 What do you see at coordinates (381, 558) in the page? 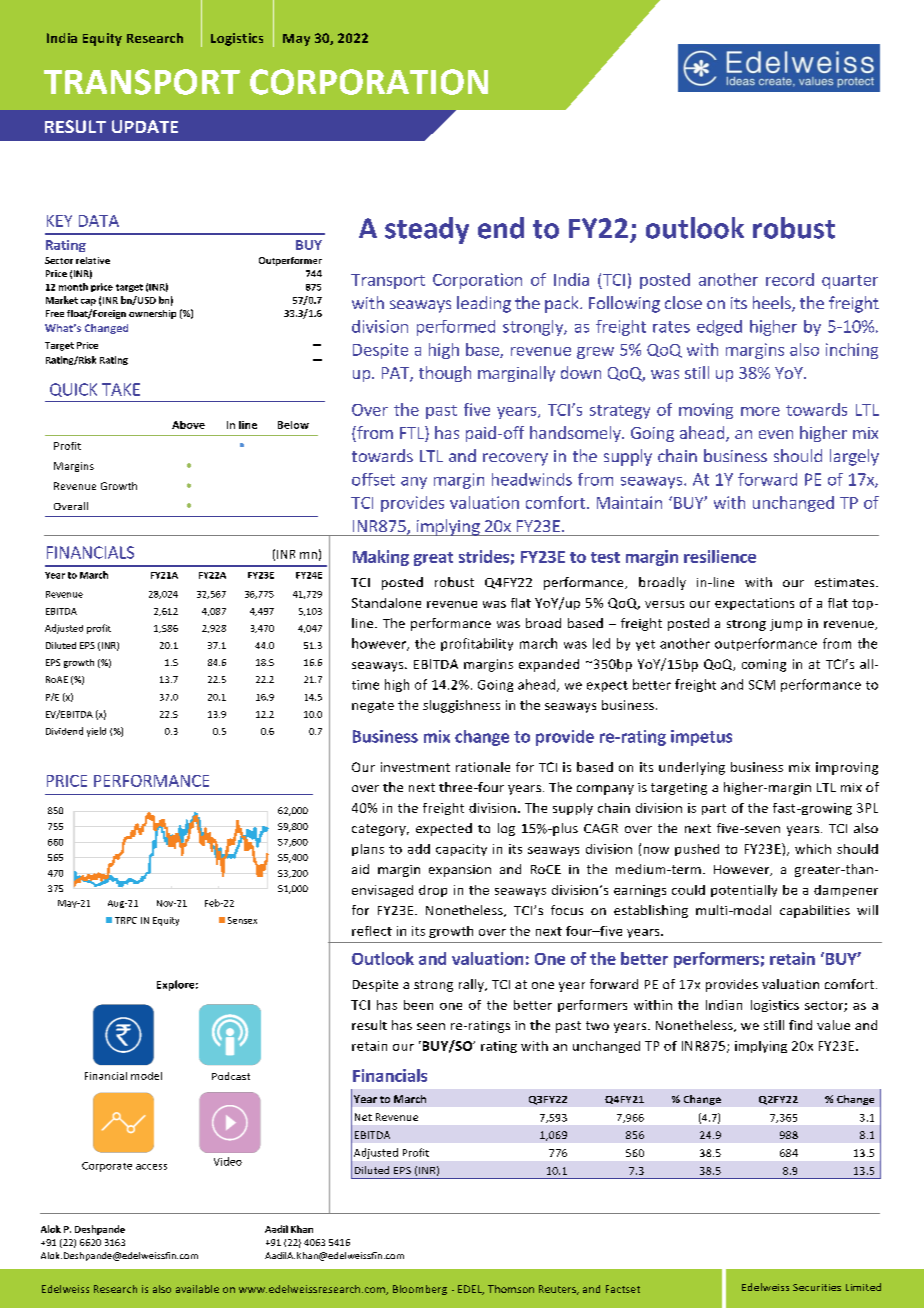
I see `Making` at bounding box center [381, 558].
